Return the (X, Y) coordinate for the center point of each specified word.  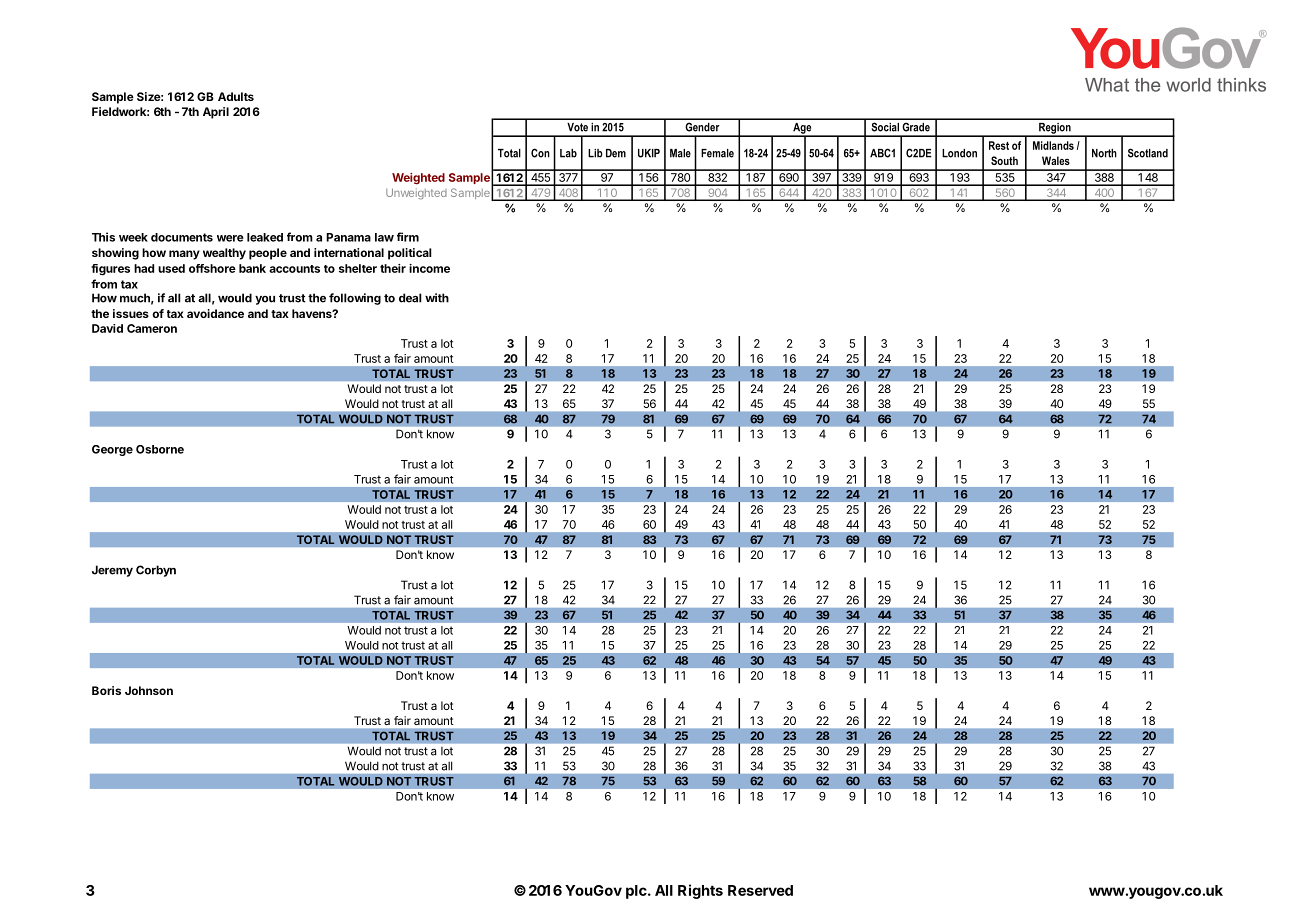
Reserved (760, 890)
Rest (999, 145)
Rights (700, 891)
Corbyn (156, 571)
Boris (106, 690)
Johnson (149, 690)
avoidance (215, 313)
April (216, 113)
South (1004, 160)
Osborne (160, 449)
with (437, 298)
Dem (616, 153)
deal (410, 298)
